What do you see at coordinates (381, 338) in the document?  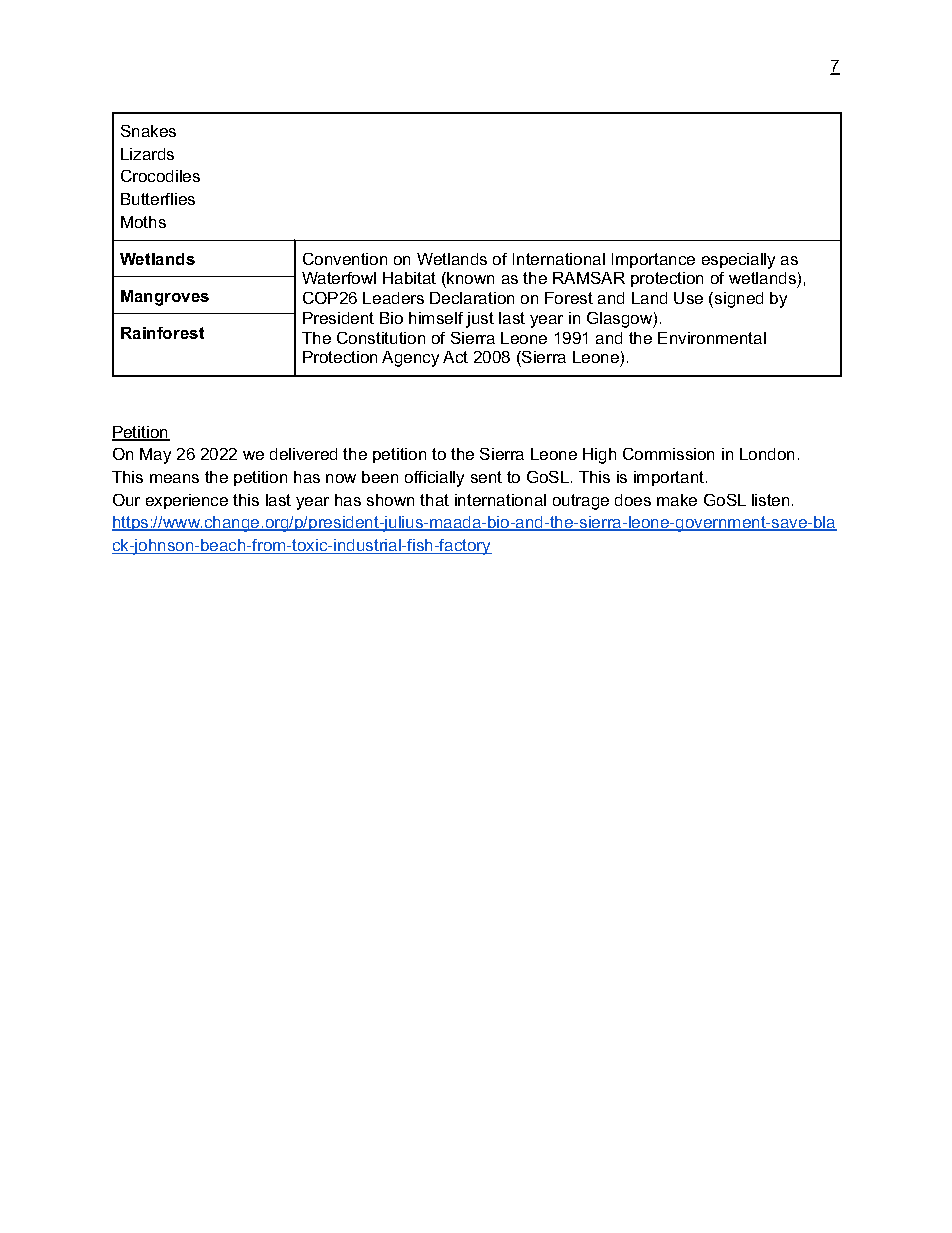 I see `Constitution` at bounding box center [381, 338].
